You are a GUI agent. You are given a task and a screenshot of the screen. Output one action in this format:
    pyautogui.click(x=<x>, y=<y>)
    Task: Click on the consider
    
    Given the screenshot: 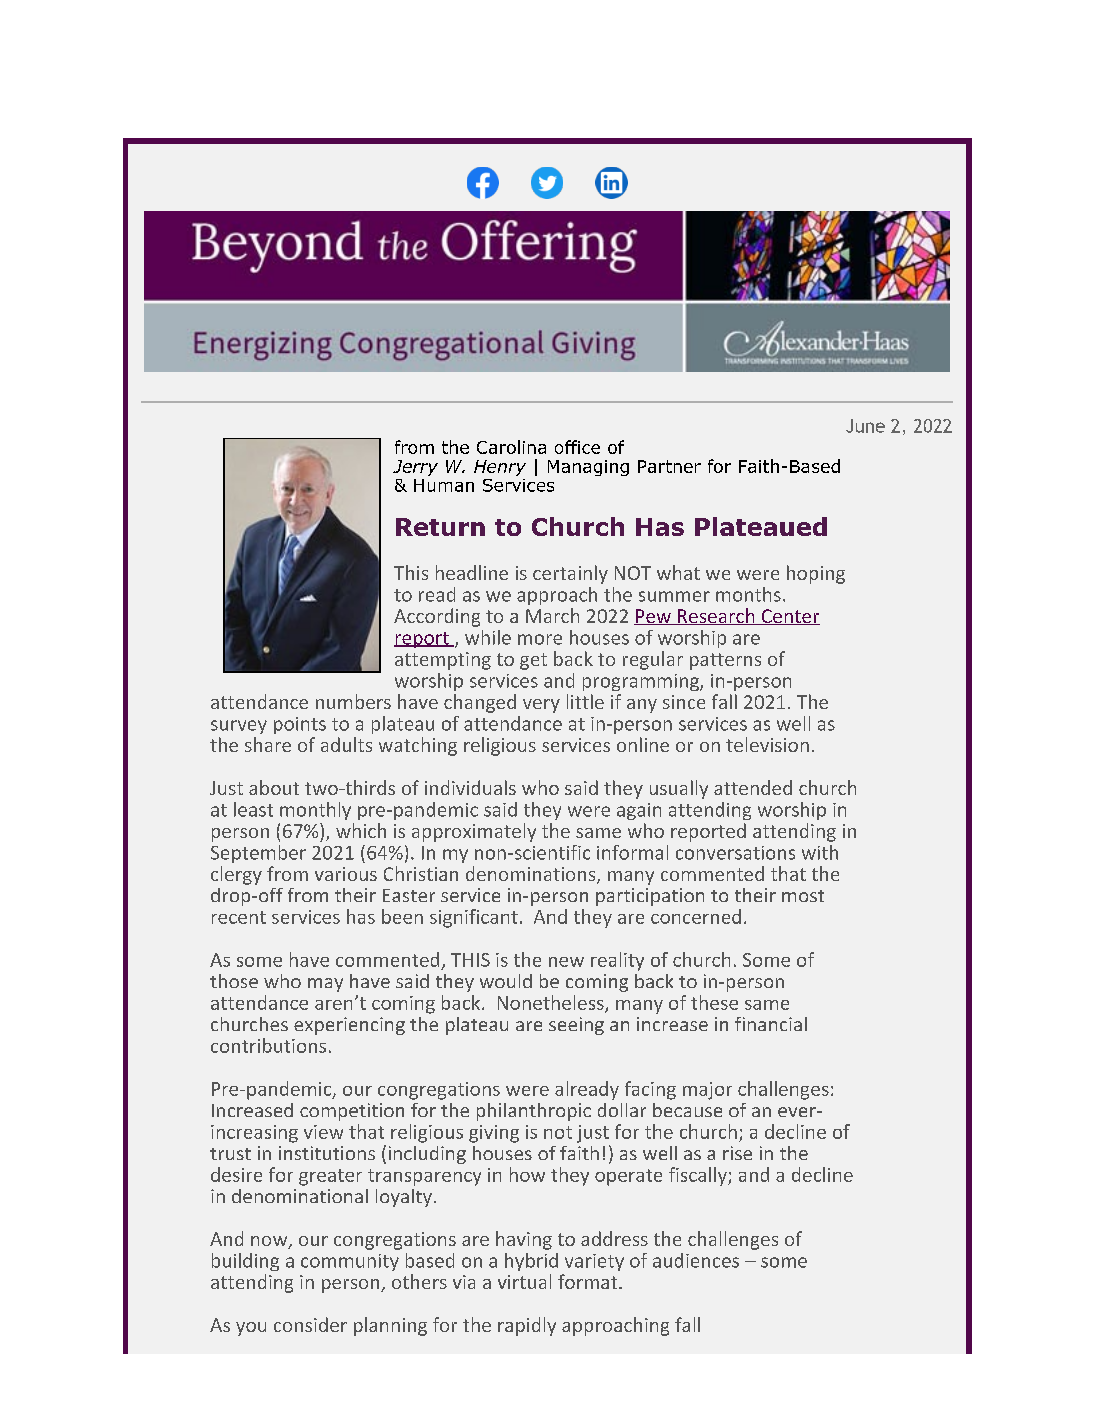 What is the action you would take?
    pyautogui.click(x=310, y=1324)
